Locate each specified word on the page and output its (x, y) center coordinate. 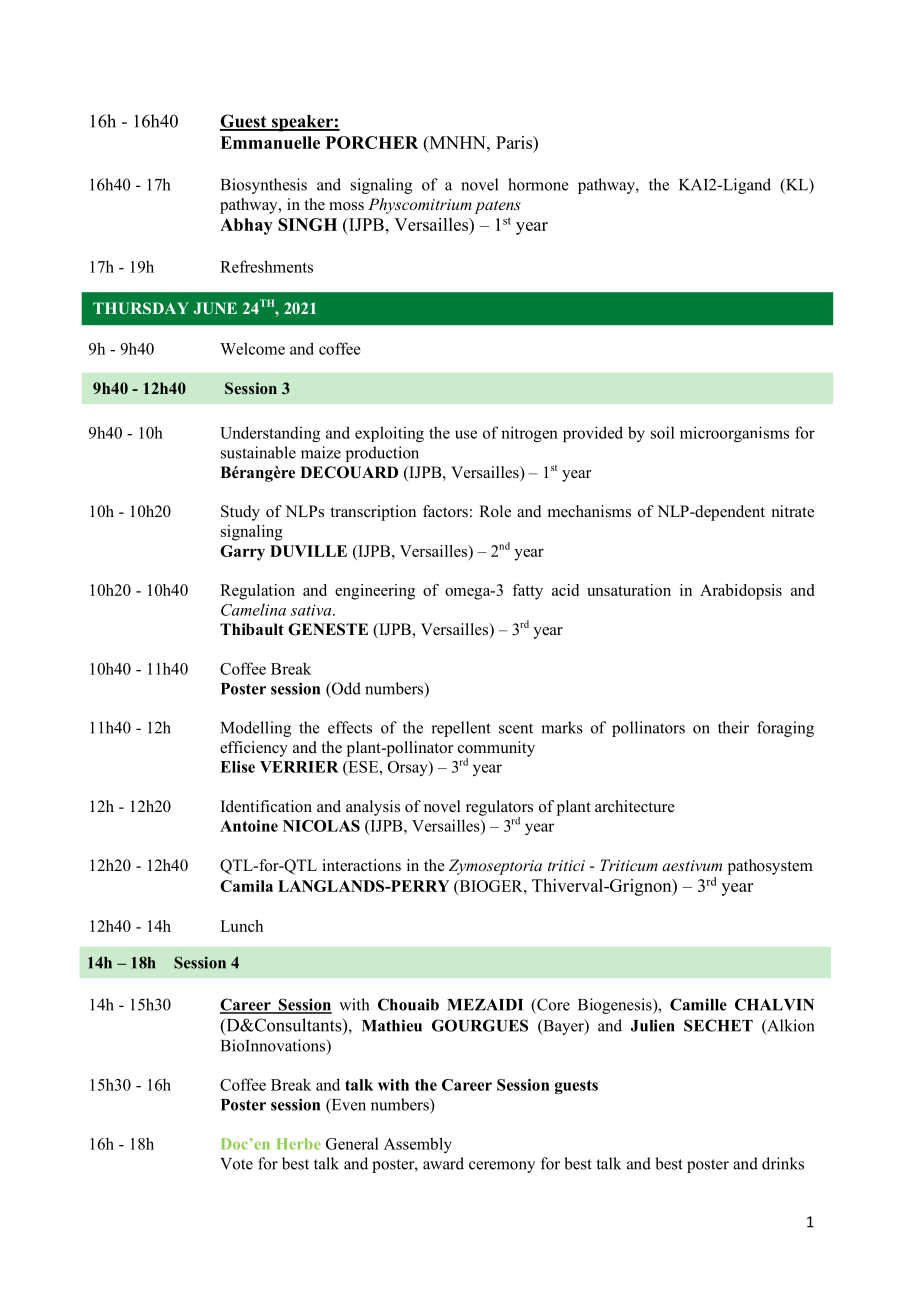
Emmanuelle (270, 142)
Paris (515, 142)
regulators (499, 809)
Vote (236, 1164)
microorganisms (734, 434)
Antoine (249, 826)
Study (240, 513)
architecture (635, 806)
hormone (538, 184)
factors (445, 511)
